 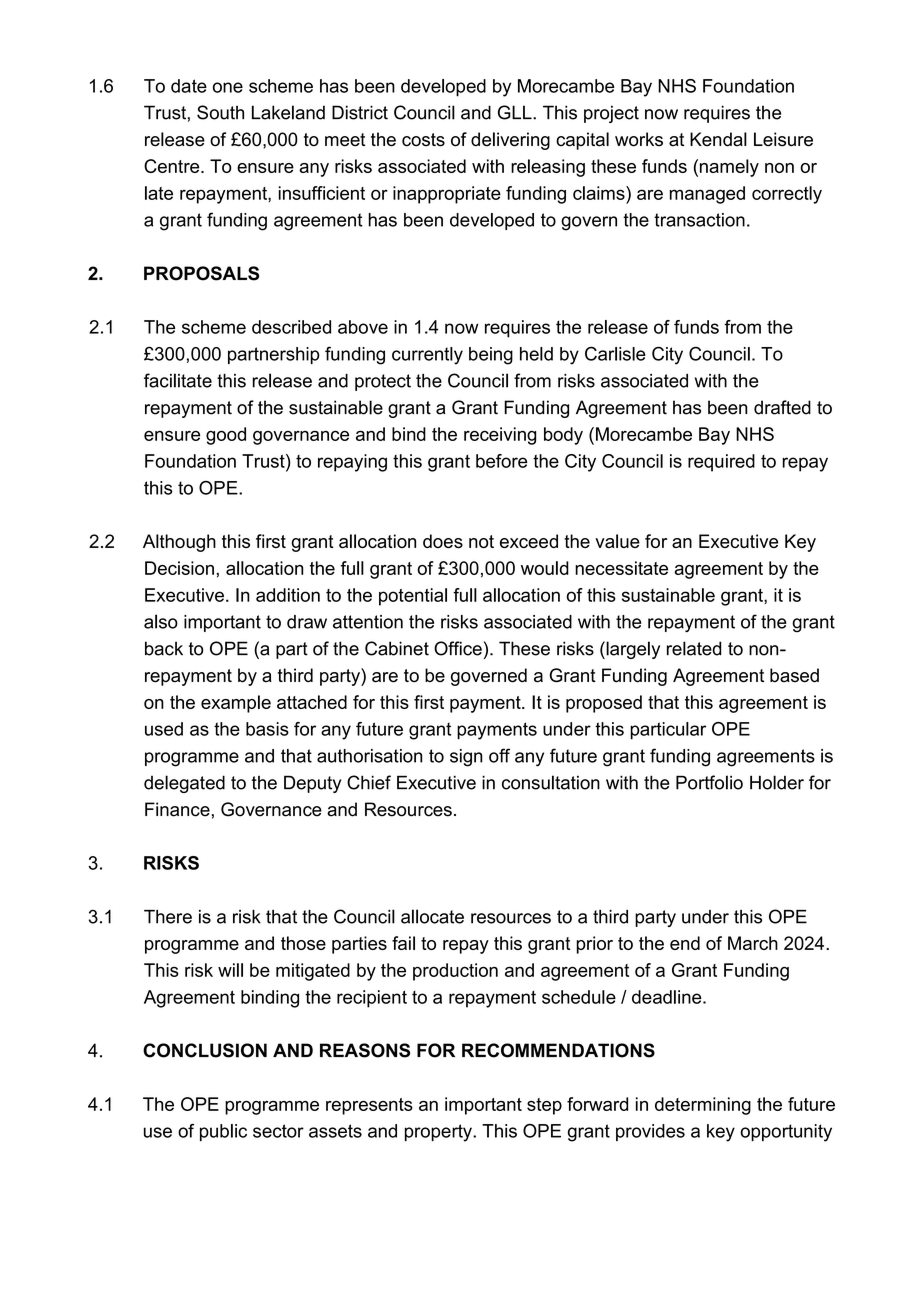 I want to click on public, so click(x=223, y=1132).
